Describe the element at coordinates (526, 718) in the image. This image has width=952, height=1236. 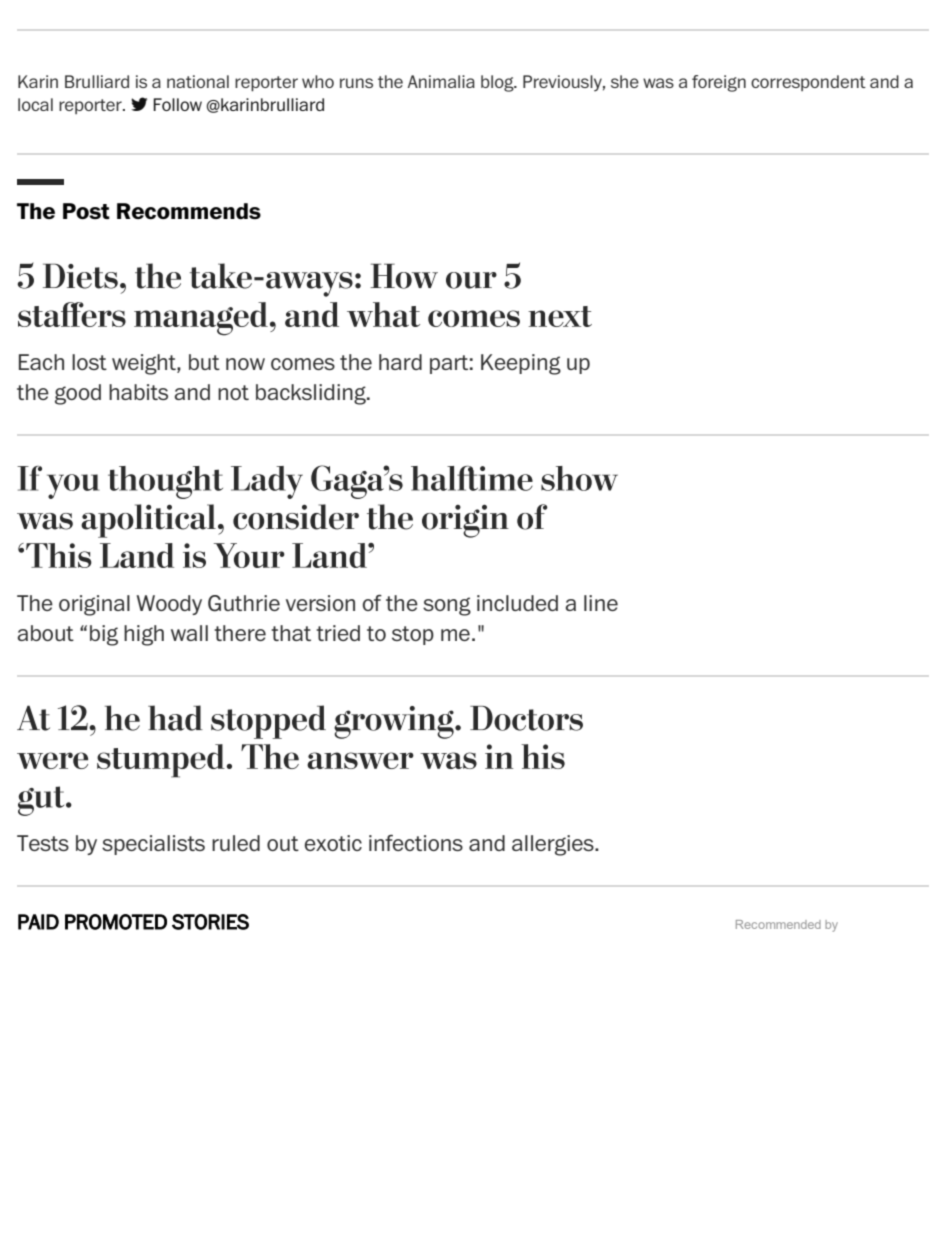
I see `Doctors` at that location.
